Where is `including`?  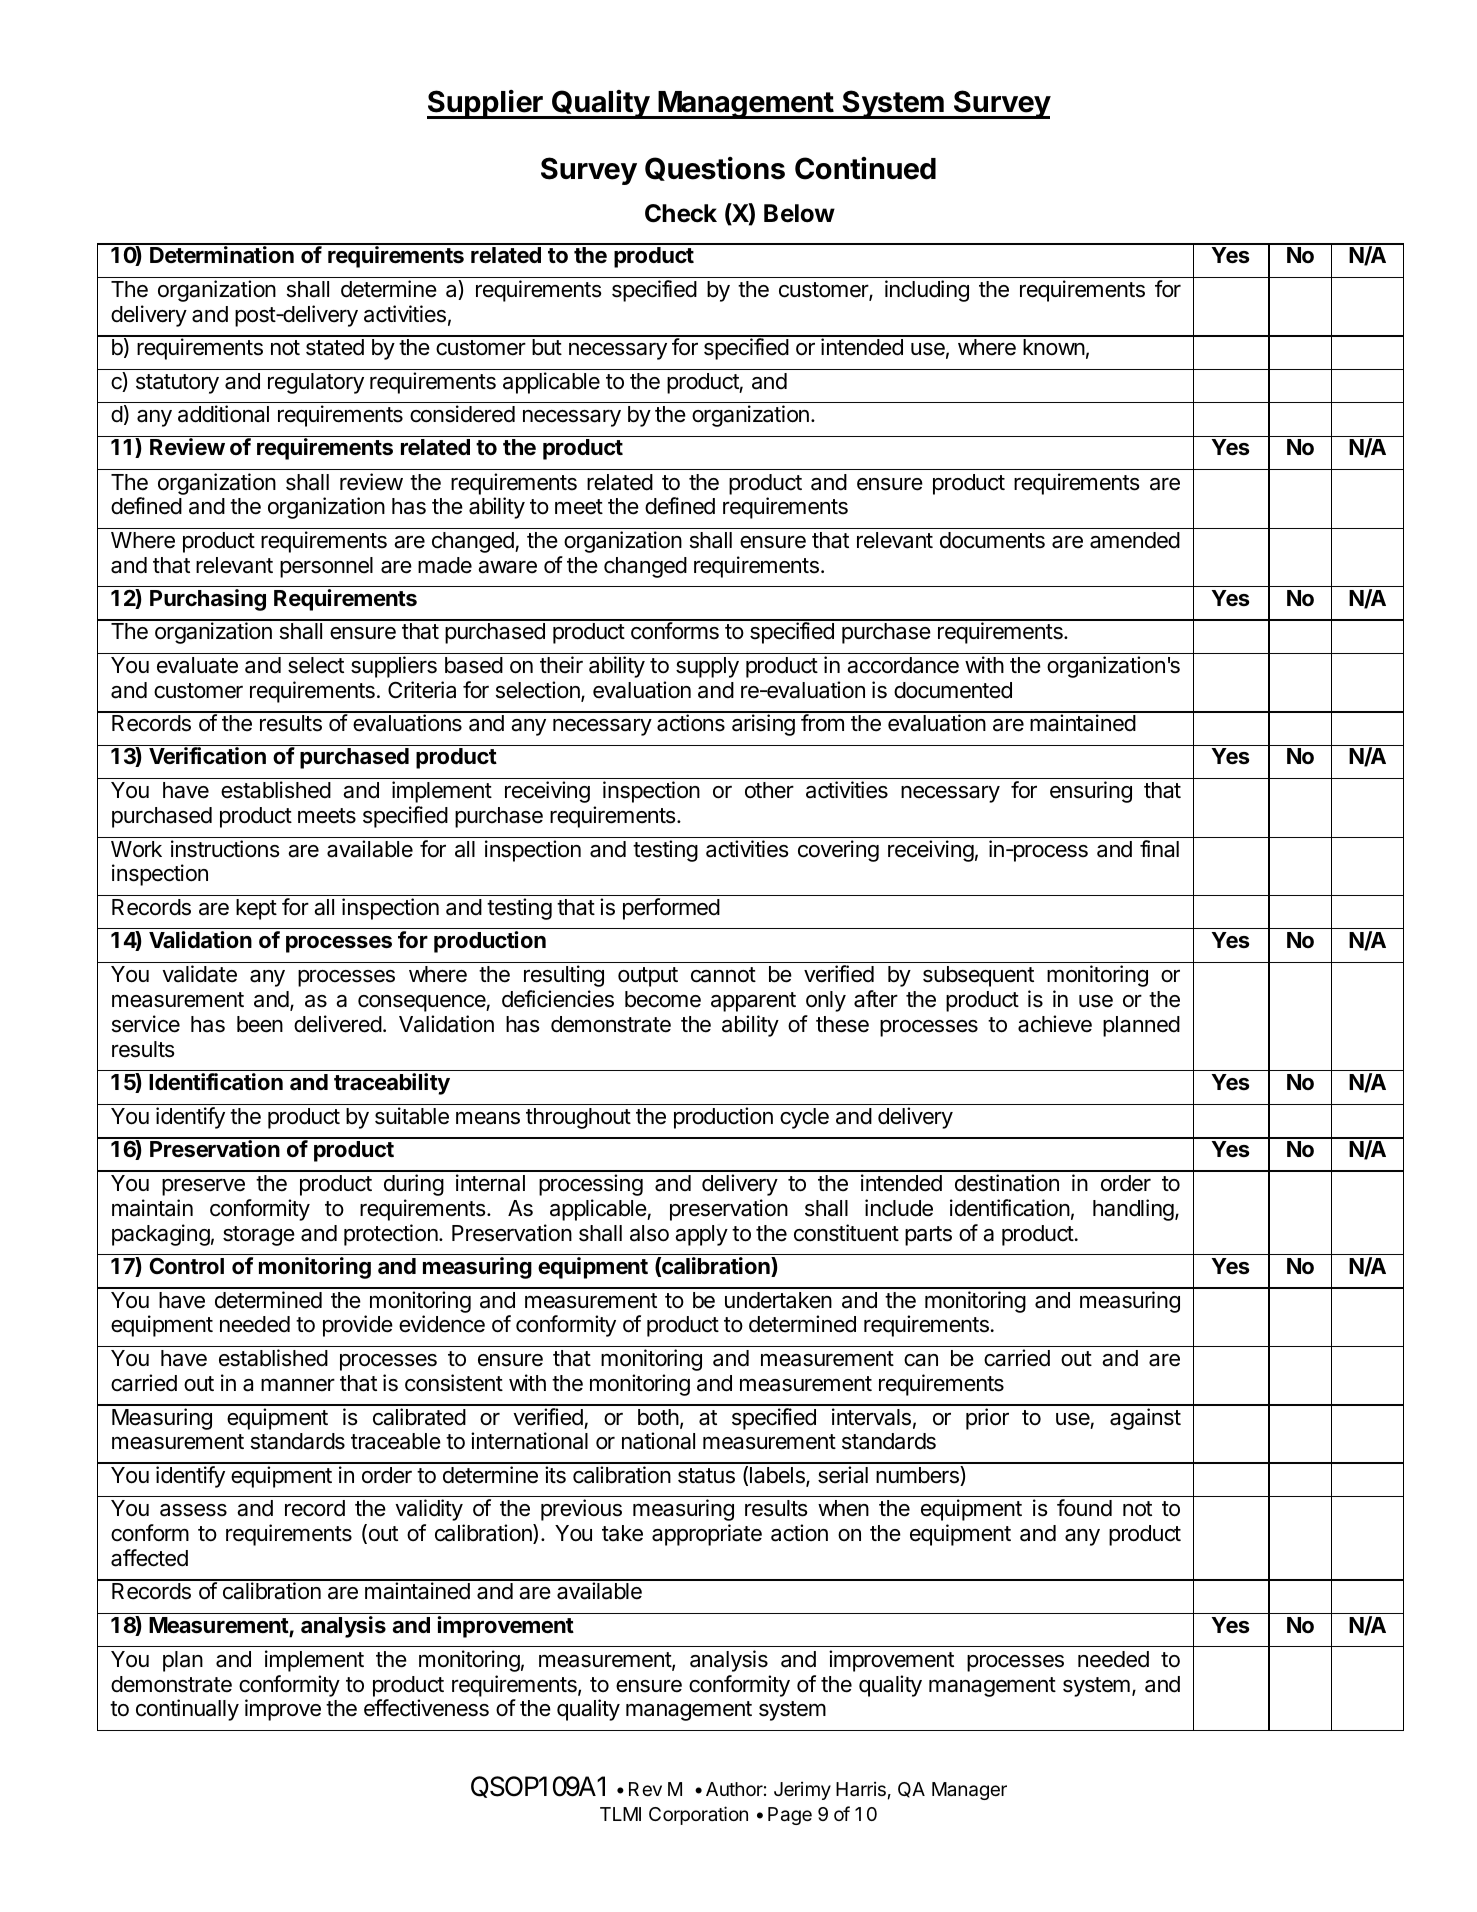
including is located at coordinates (927, 291).
